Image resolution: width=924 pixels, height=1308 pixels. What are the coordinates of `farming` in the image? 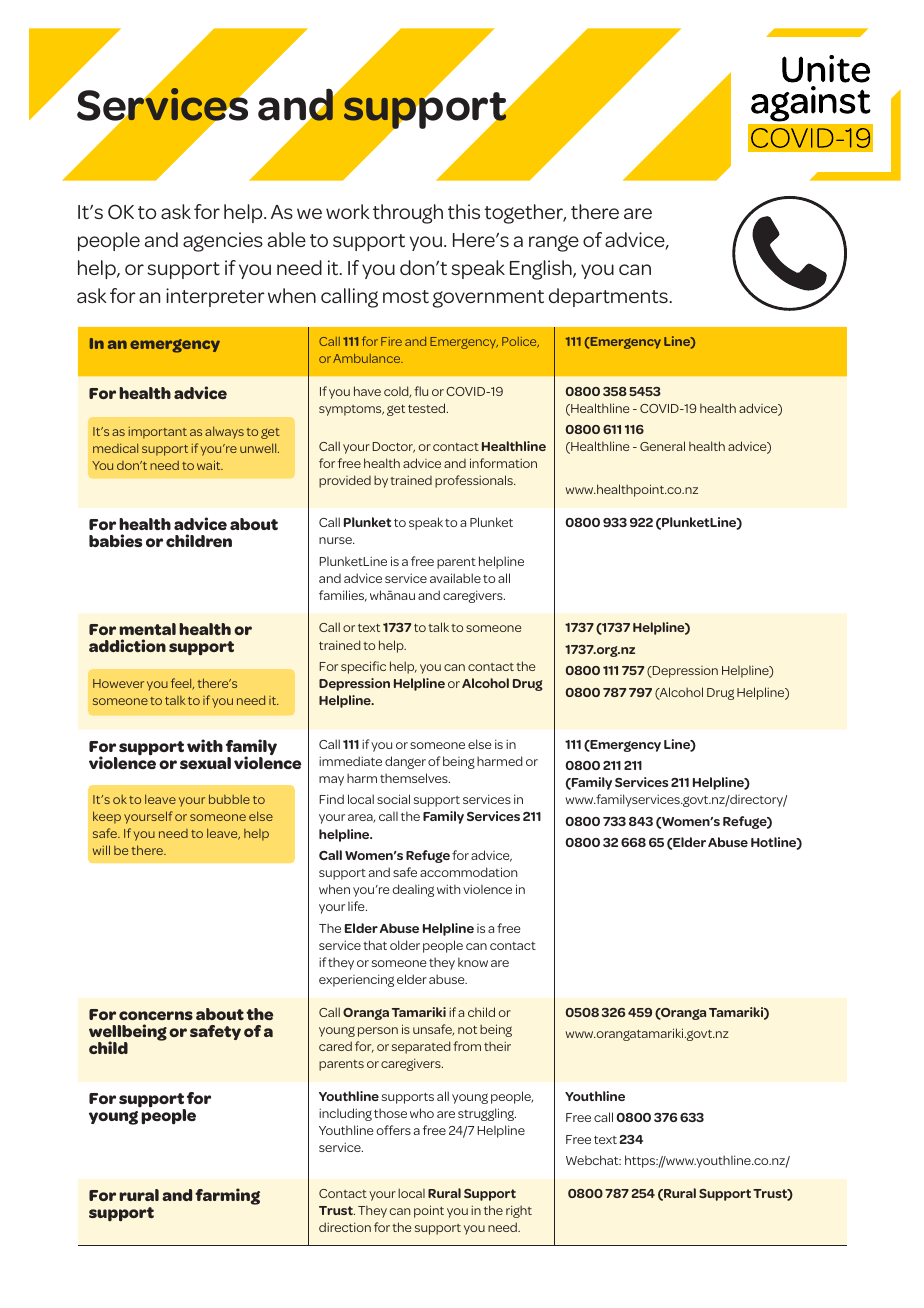 It's located at (227, 1196).
